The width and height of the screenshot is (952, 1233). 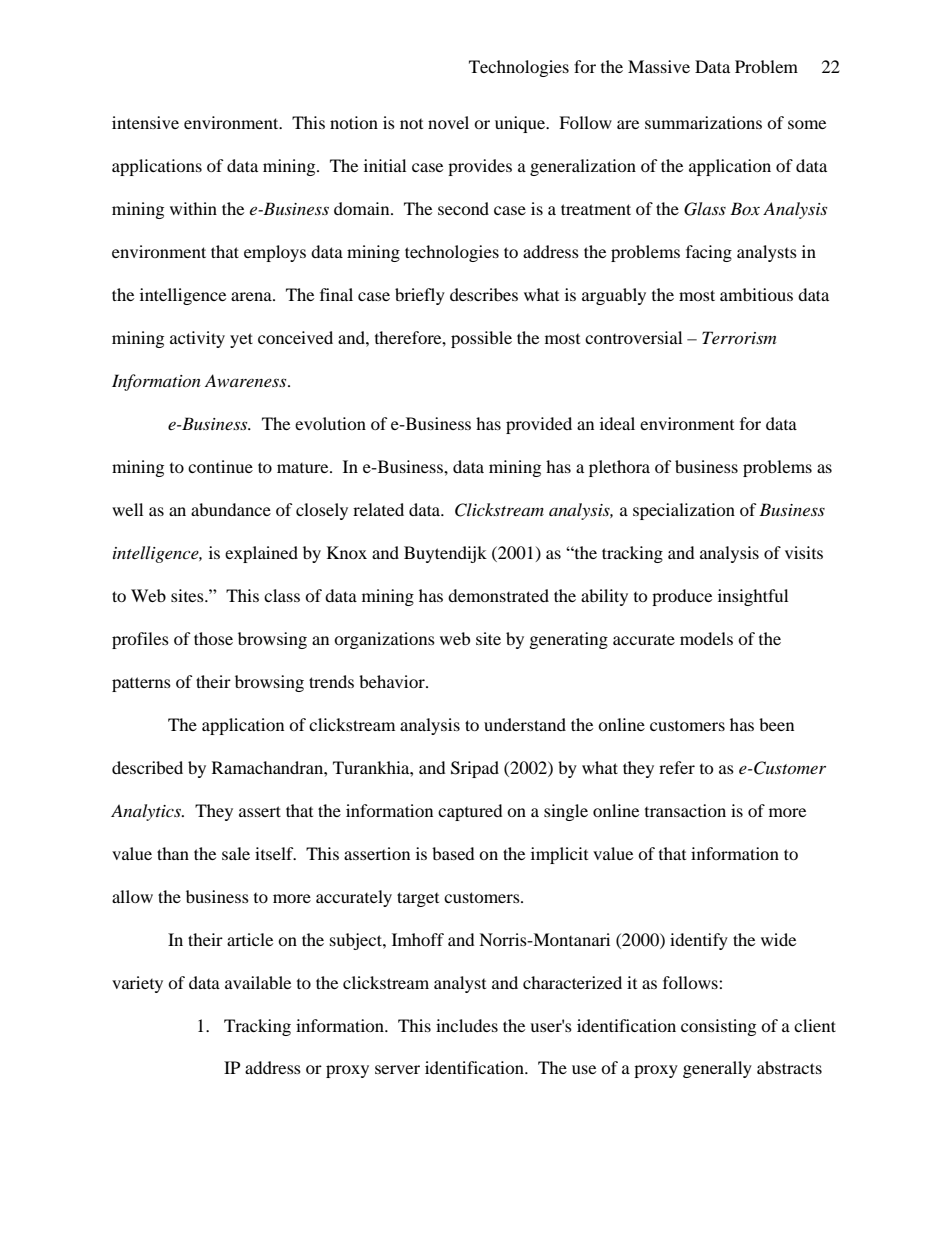 What do you see at coordinates (258, 982) in the screenshot?
I see `available` at bounding box center [258, 982].
